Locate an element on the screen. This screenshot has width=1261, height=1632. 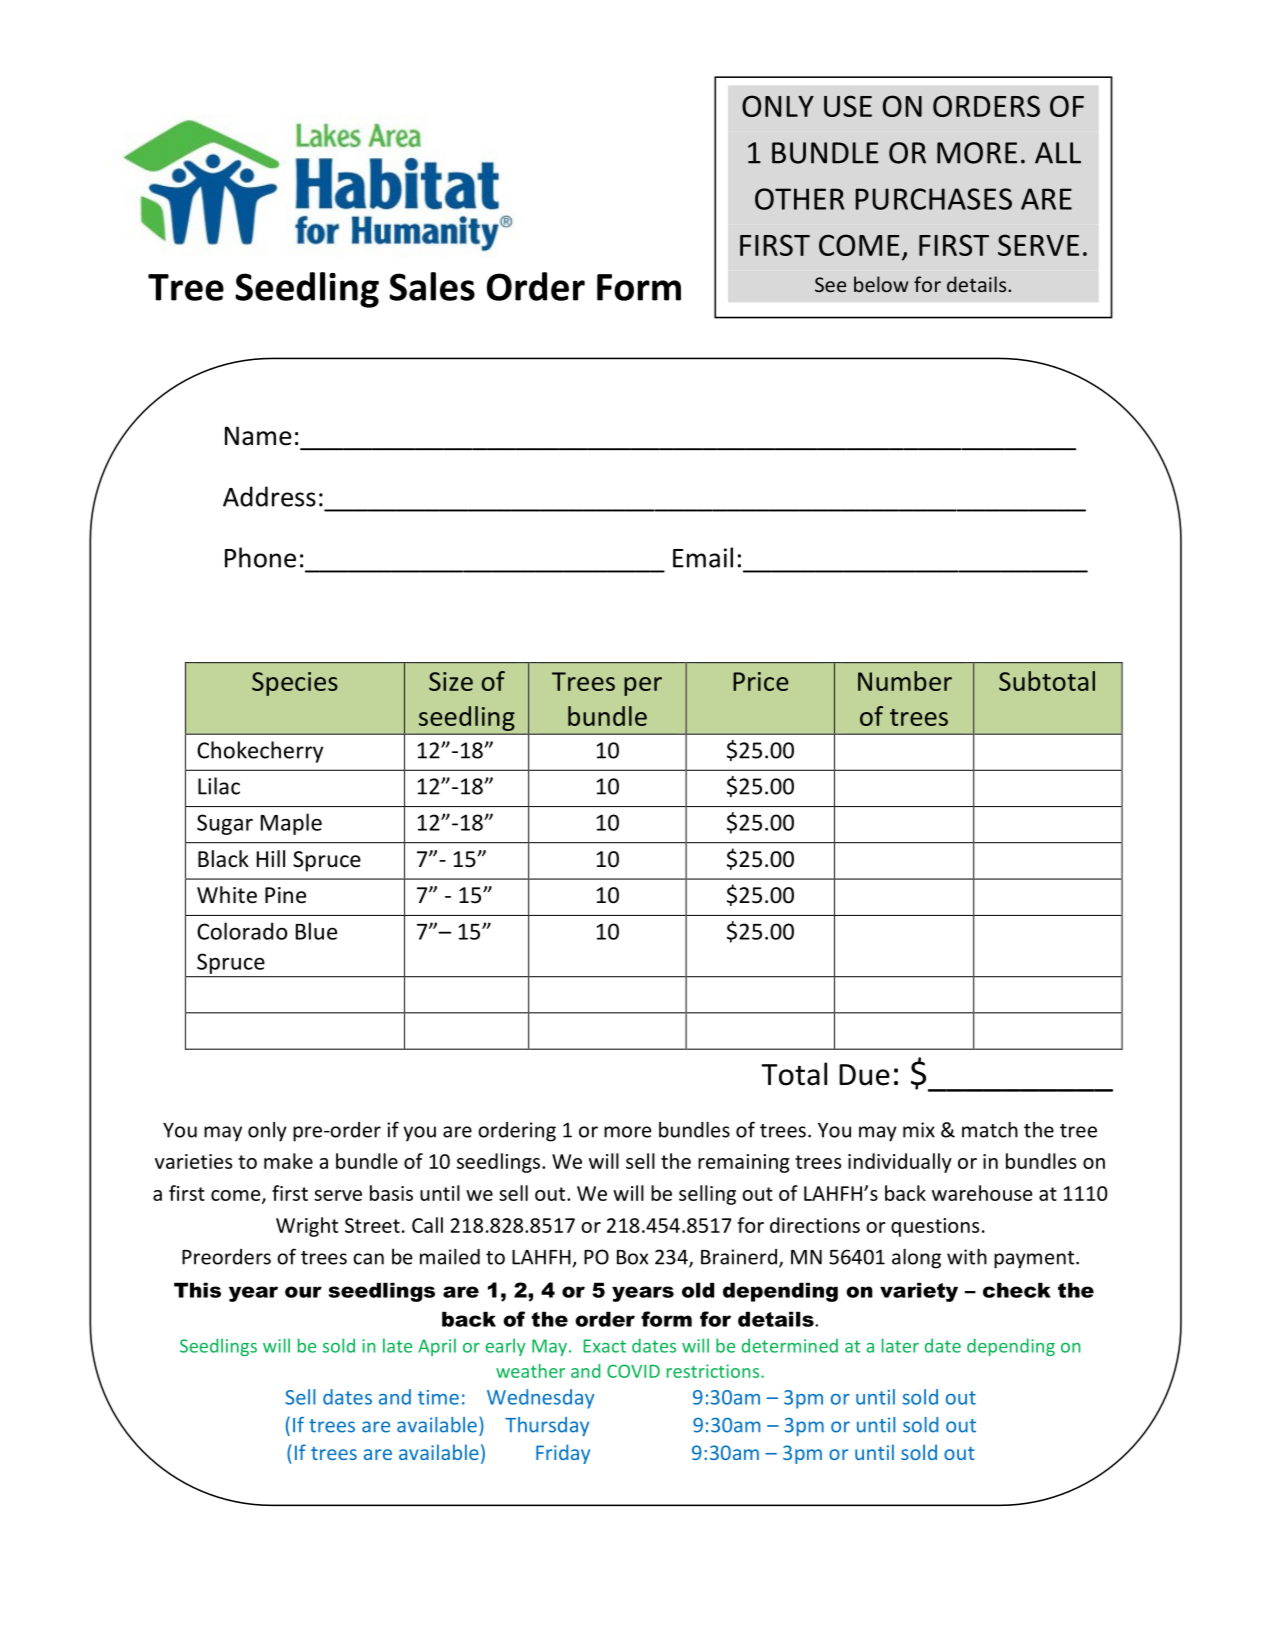
PURCHASES is located at coordinates (933, 199).
